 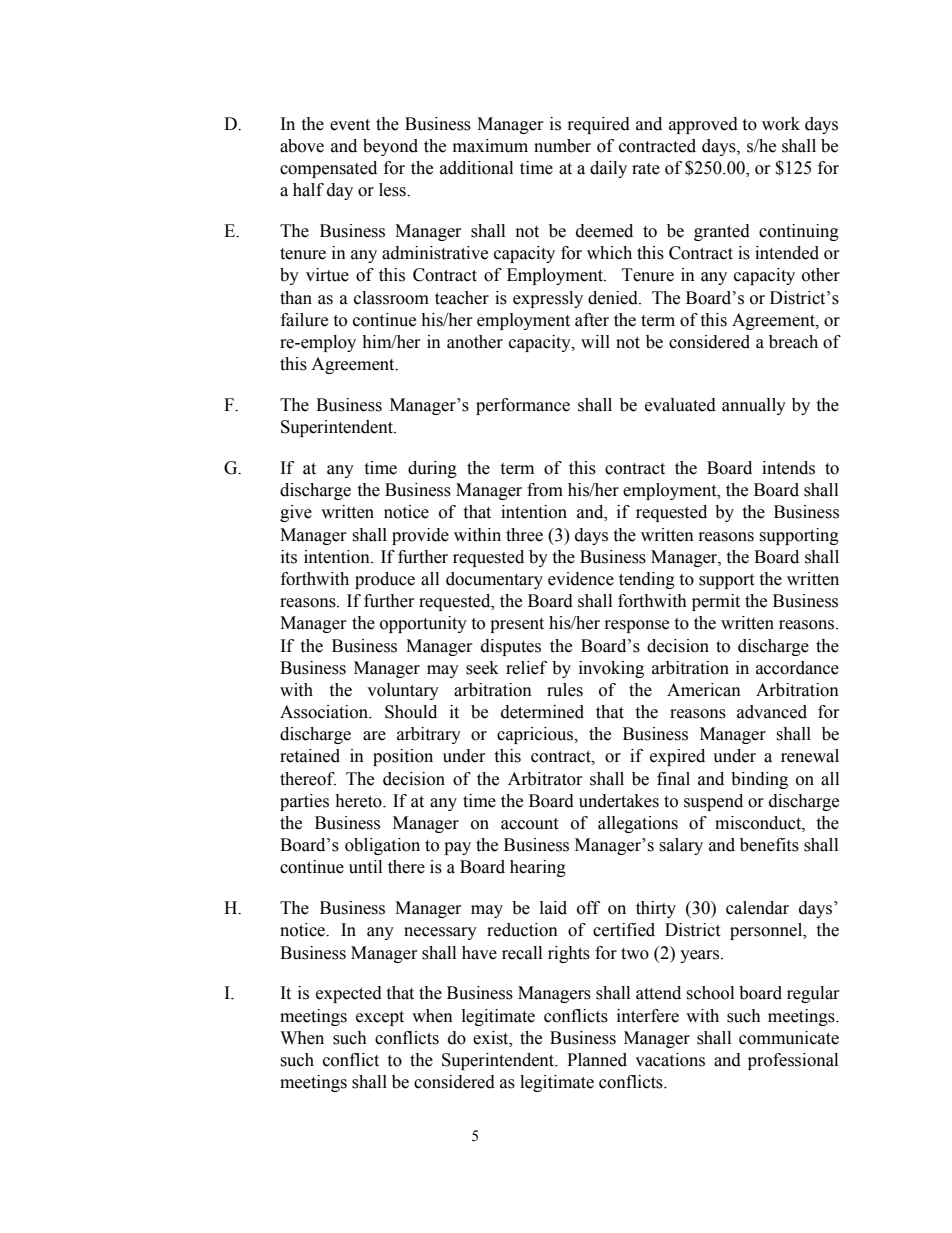 I want to click on event, so click(x=350, y=125).
